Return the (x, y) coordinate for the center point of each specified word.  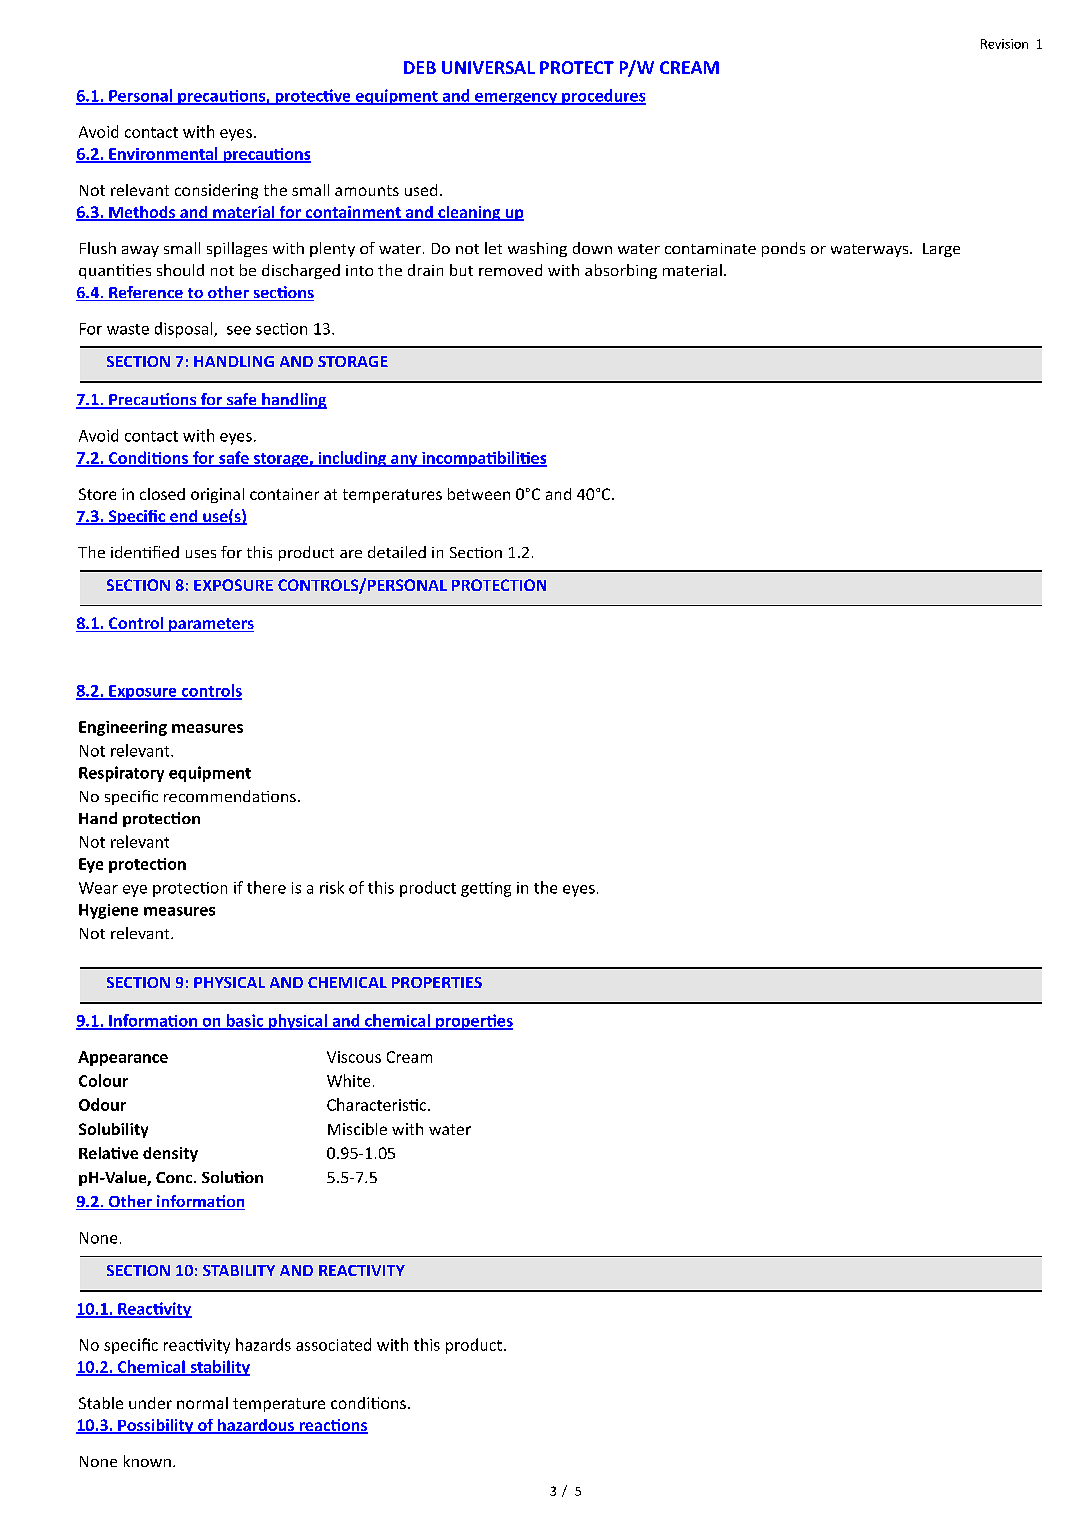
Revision (1004, 44)
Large (941, 250)
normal (202, 1403)
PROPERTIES (437, 982)
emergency (516, 99)
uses (201, 554)
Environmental (163, 154)
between (479, 494)
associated (333, 1344)
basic (245, 1021)
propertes (473, 1022)
